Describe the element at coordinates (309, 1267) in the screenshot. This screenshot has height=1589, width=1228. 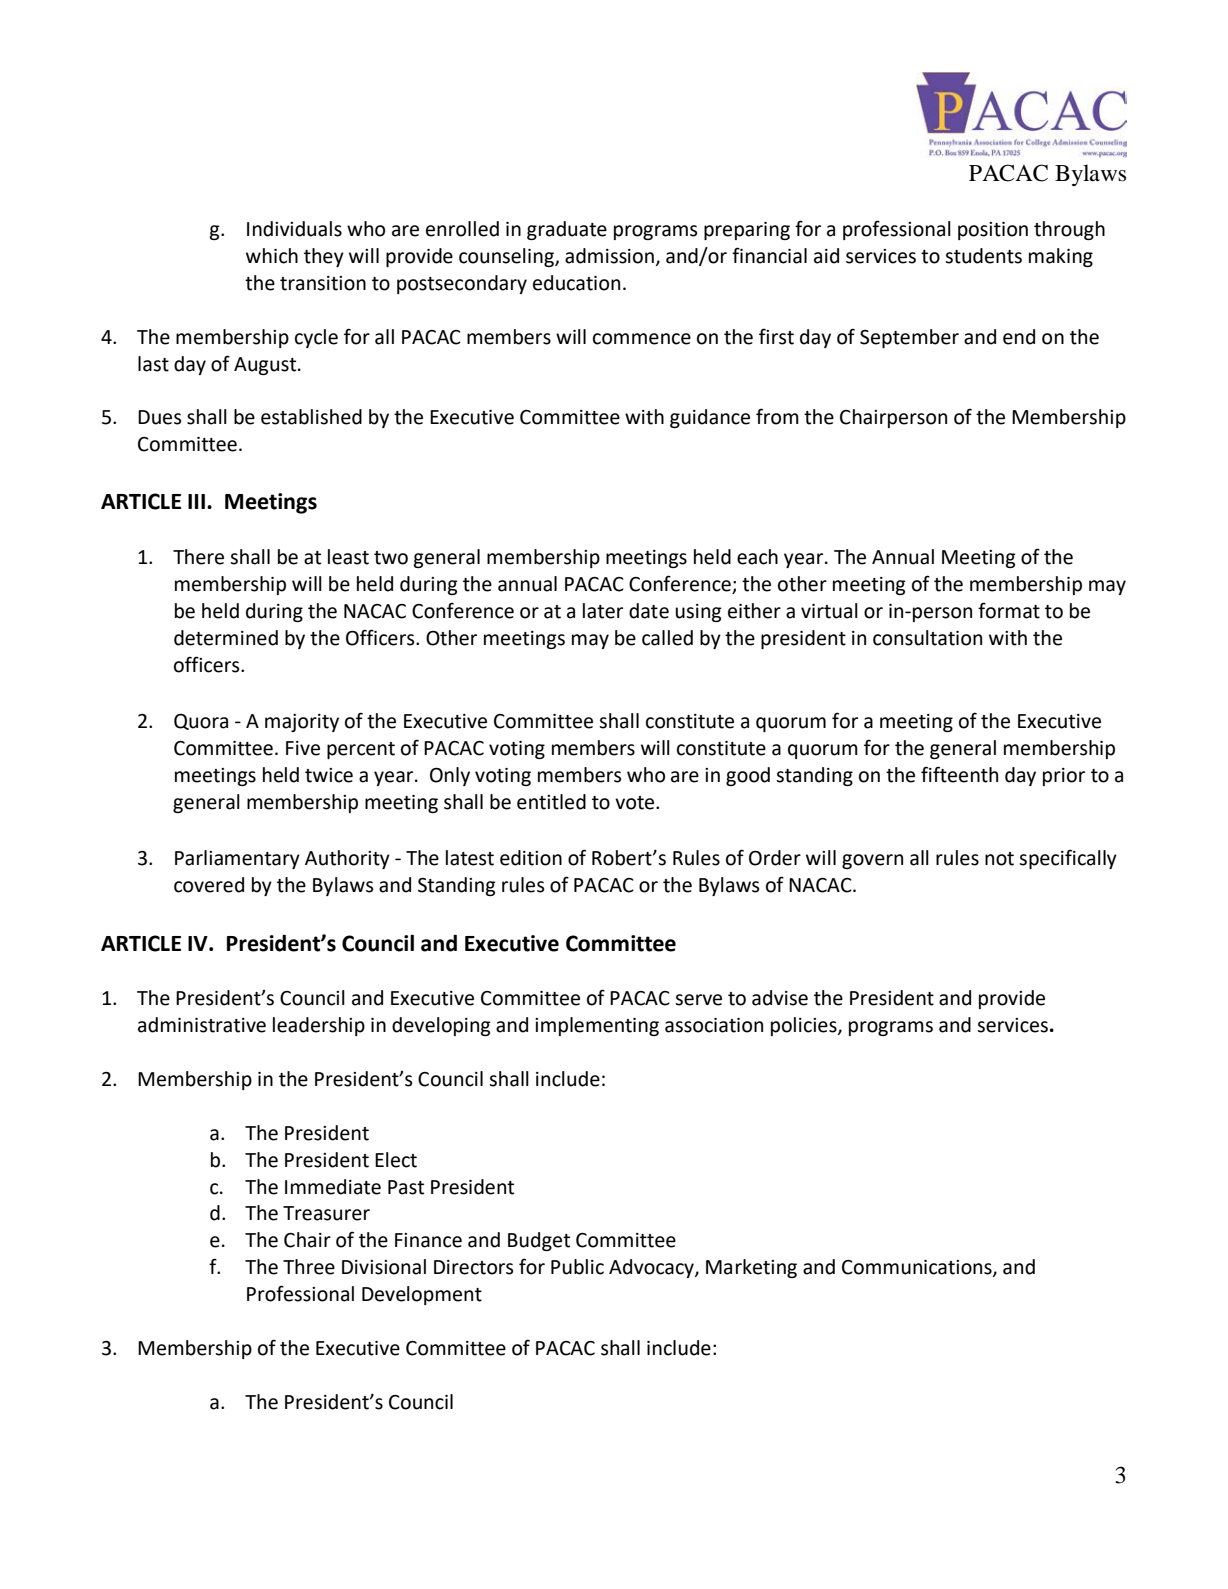
I see `Three` at that location.
